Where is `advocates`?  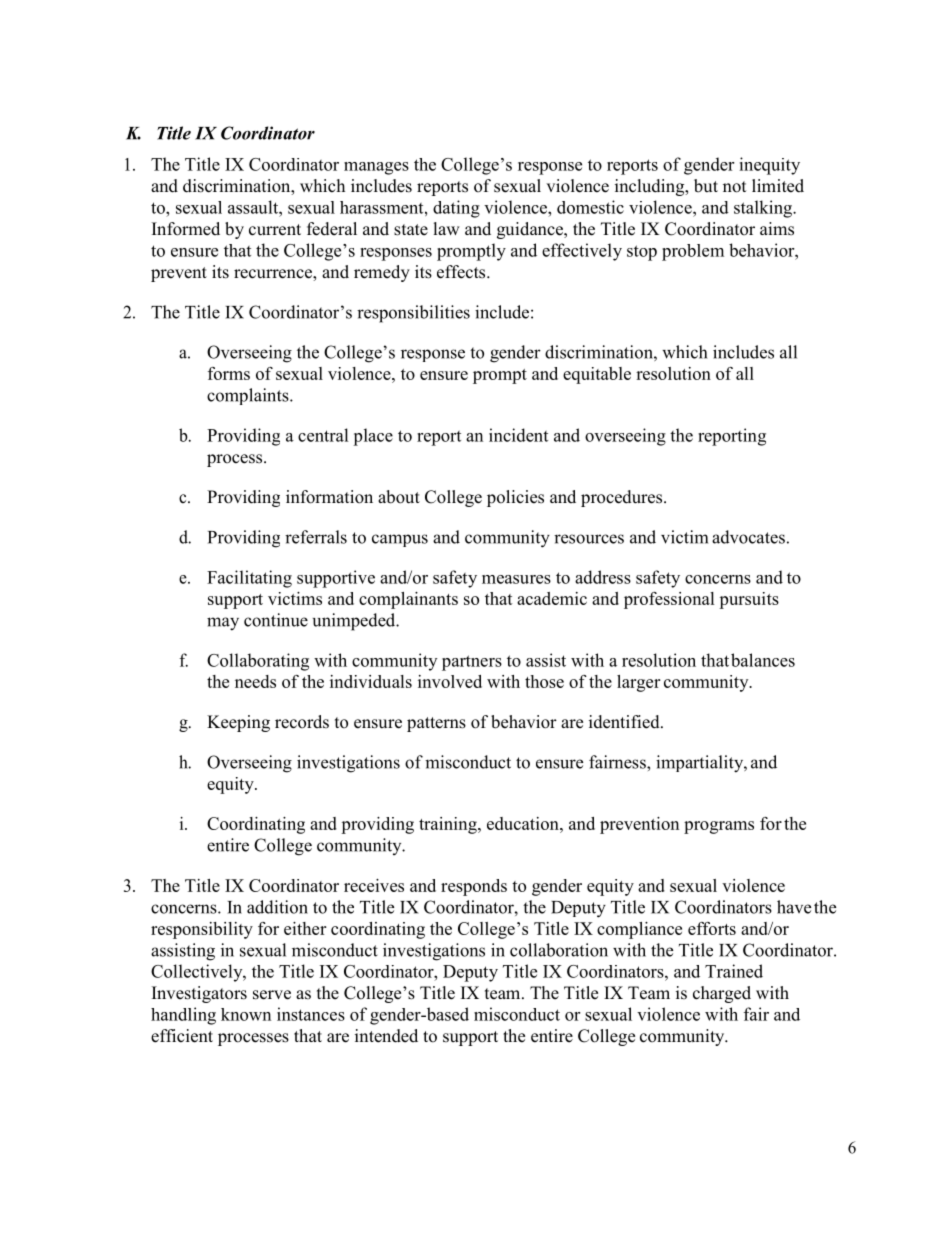 advocates is located at coordinates (748, 537).
